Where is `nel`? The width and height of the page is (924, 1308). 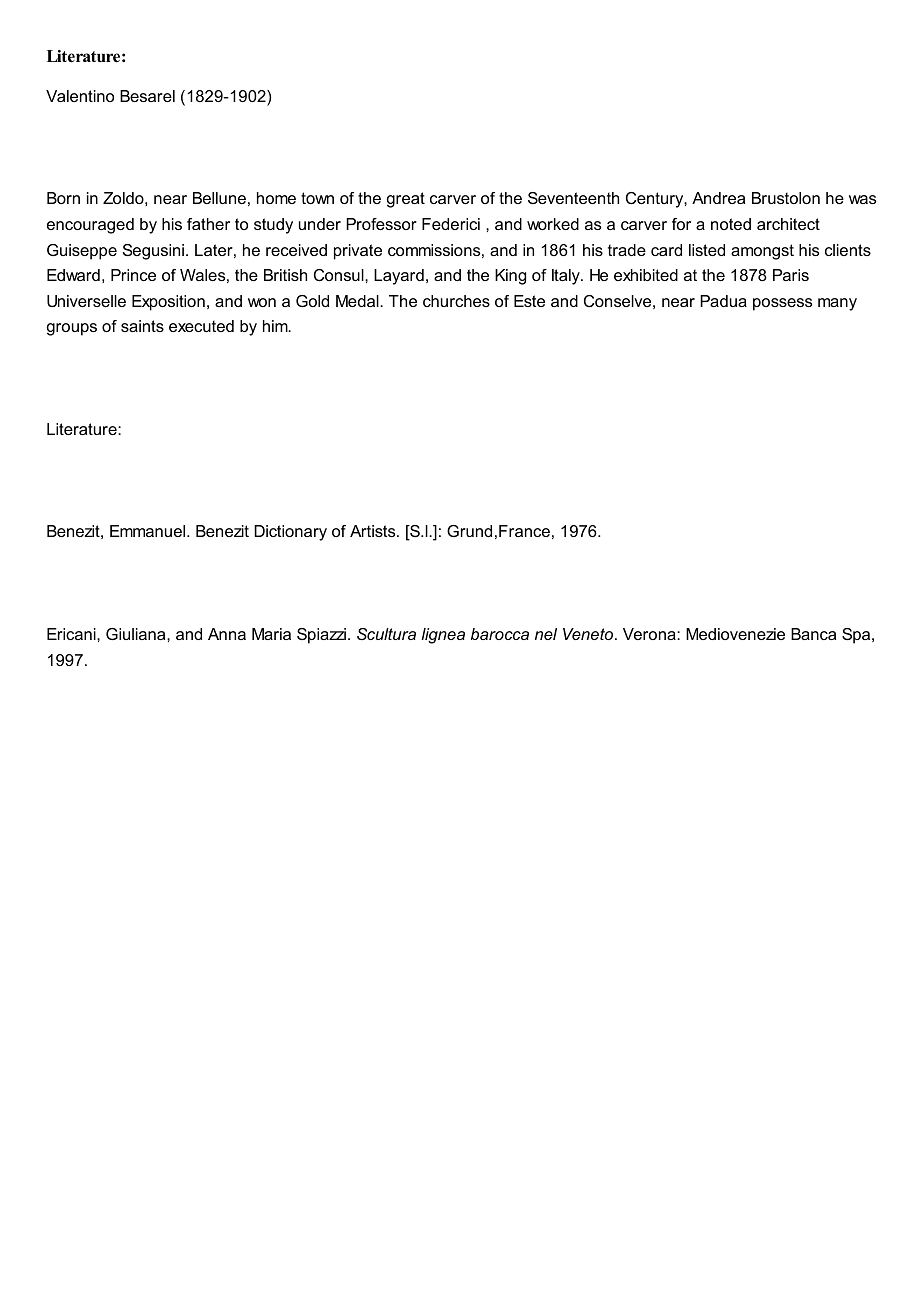
nel is located at coordinates (546, 634).
